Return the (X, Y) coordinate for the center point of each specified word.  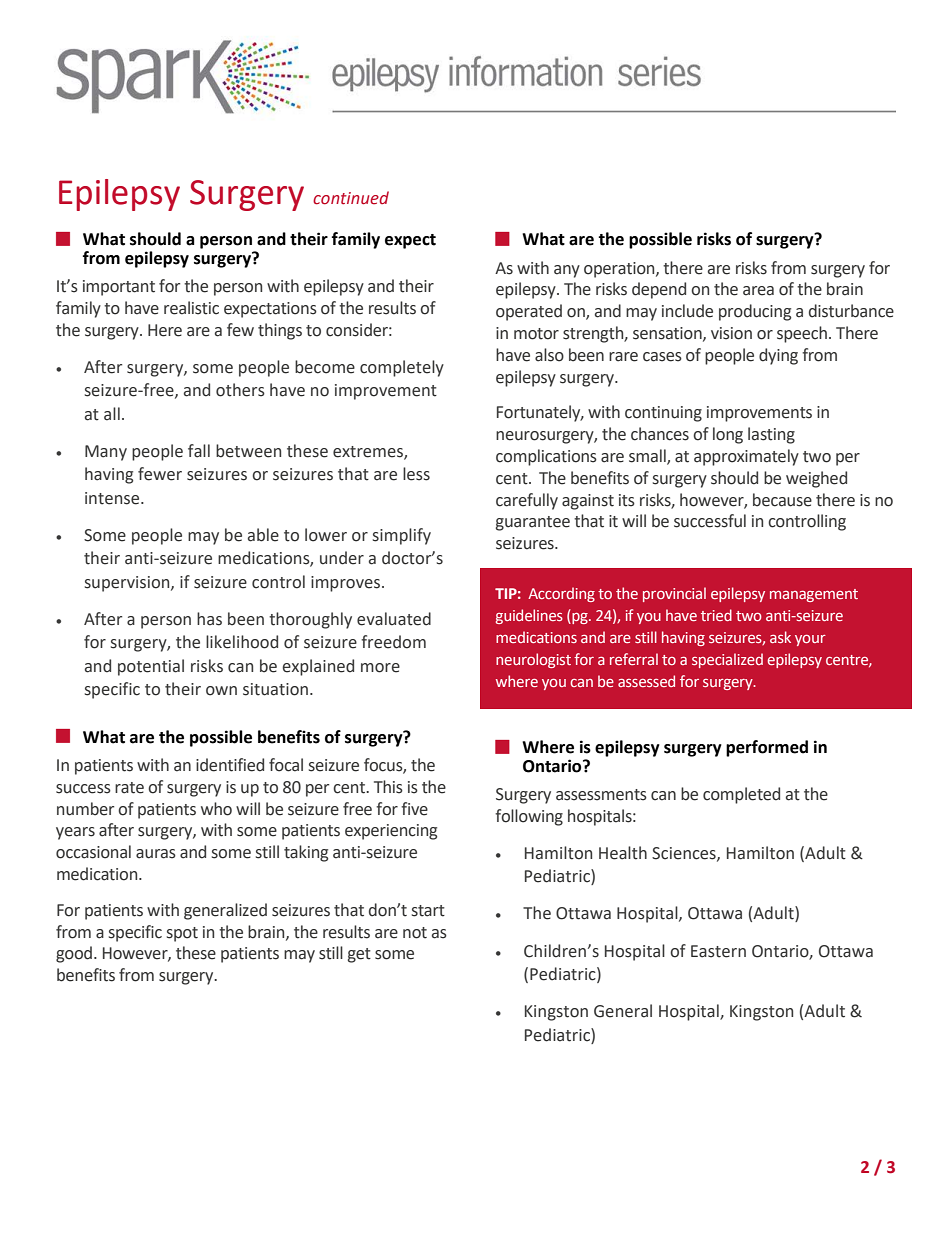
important (119, 288)
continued (351, 198)
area (758, 291)
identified (230, 765)
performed (767, 748)
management (814, 595)
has (209, 619)
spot (182, 934)
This (388, 787)
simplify (402, 536)
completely (402, 368)
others (240, 390)
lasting (771, 435)
